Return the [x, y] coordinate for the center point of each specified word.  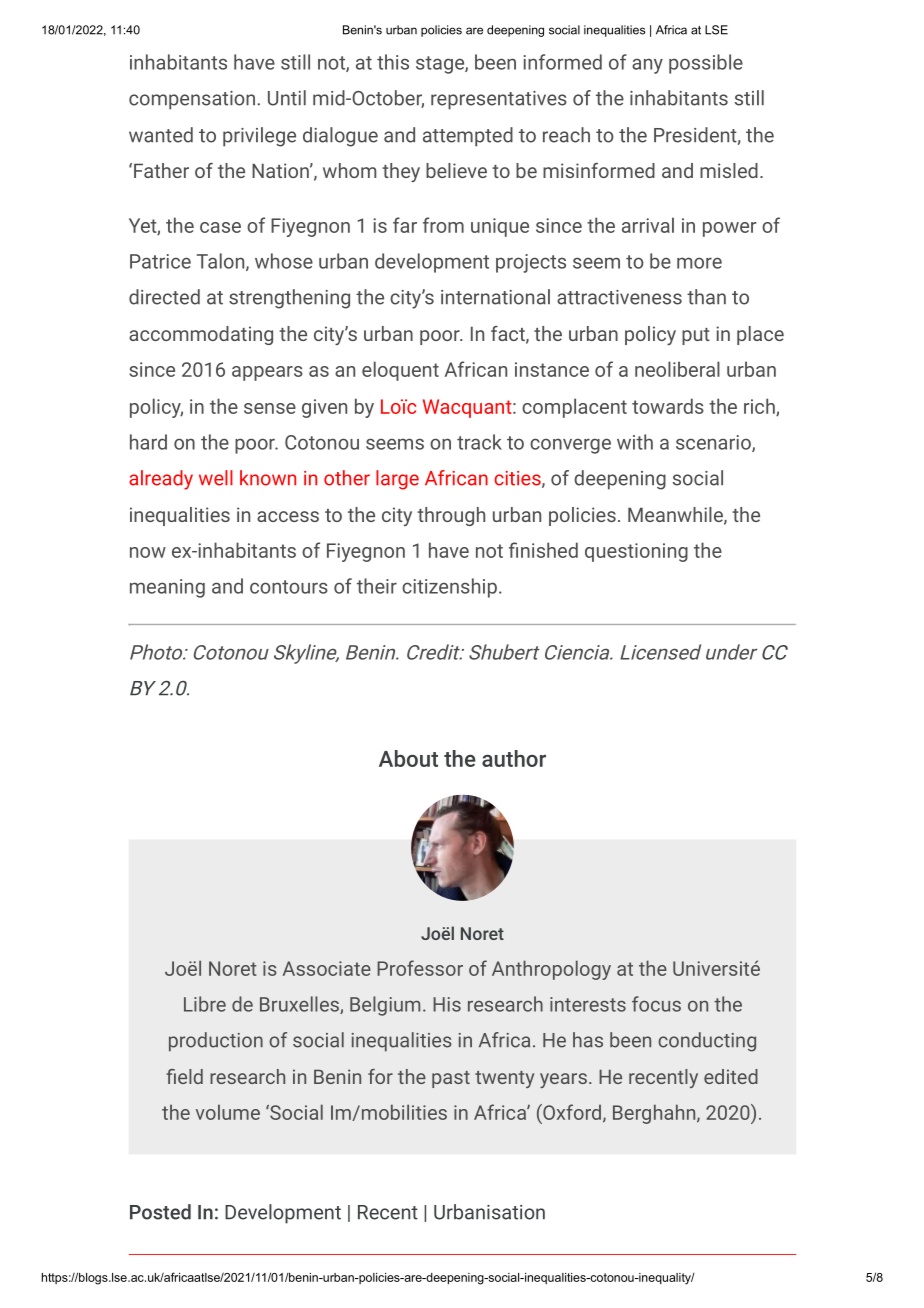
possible [706, 64]
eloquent [400, 371]
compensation [192, 100]
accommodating [201, 335]
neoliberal [677, 369]
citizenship [449, 588]
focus [656, 1004]
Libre [205, 1004]
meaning [167, 588]
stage [441, 65]
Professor [420, 968]
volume [228, 1112]
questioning [636, 552]
